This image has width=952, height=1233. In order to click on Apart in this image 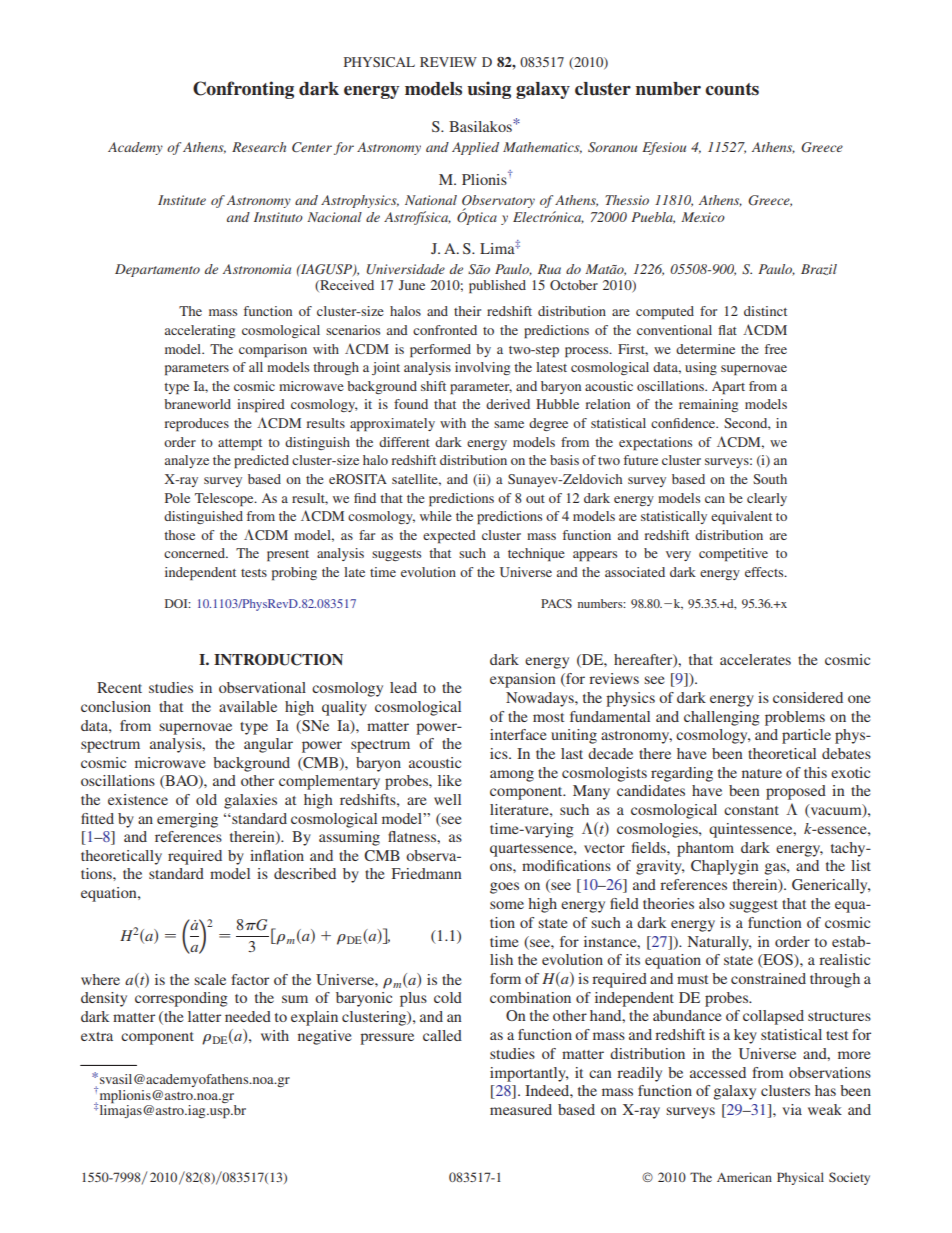, I will do `click(728, 388)`.
